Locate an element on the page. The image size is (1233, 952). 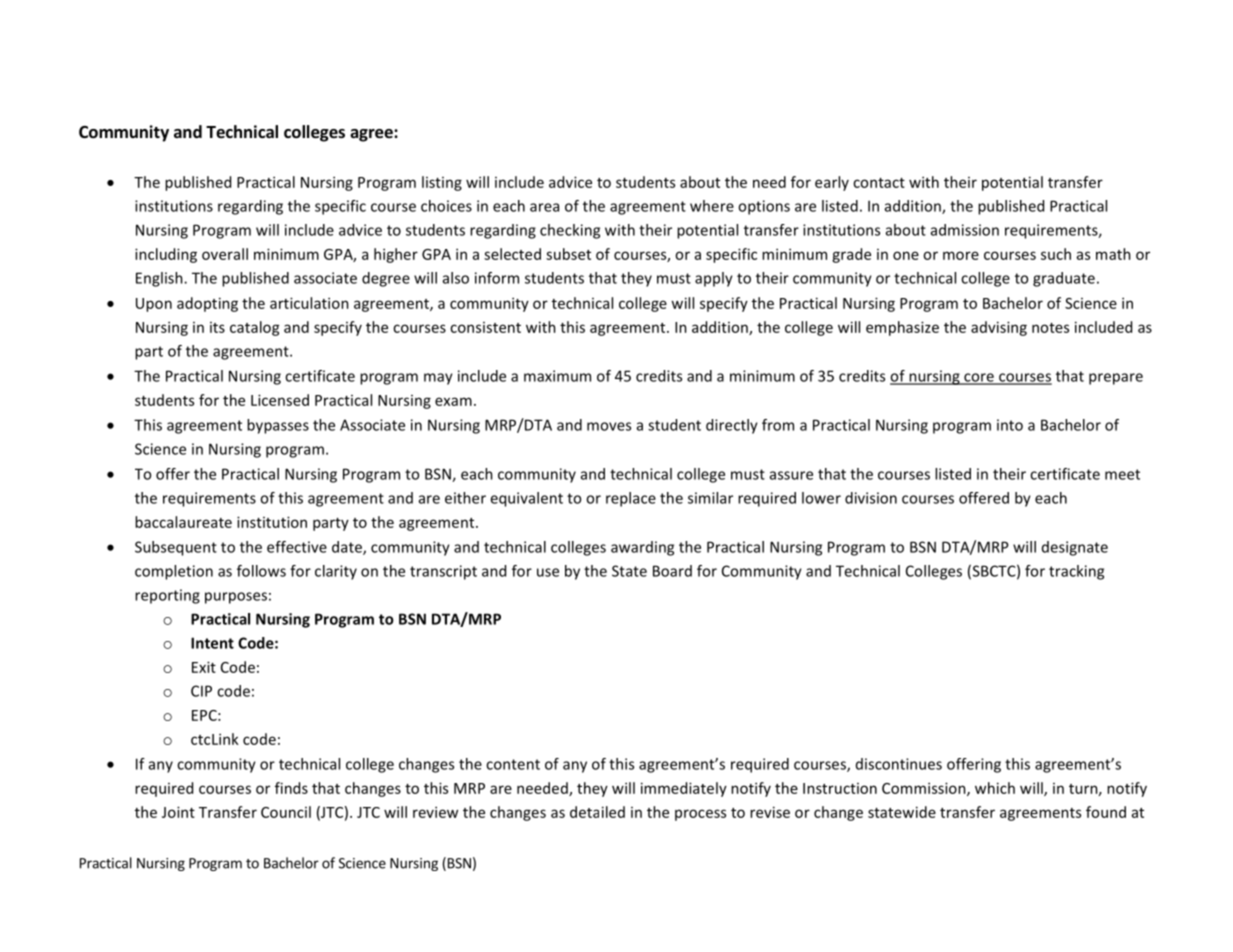
maximum is located at coordinates (557, 376).
